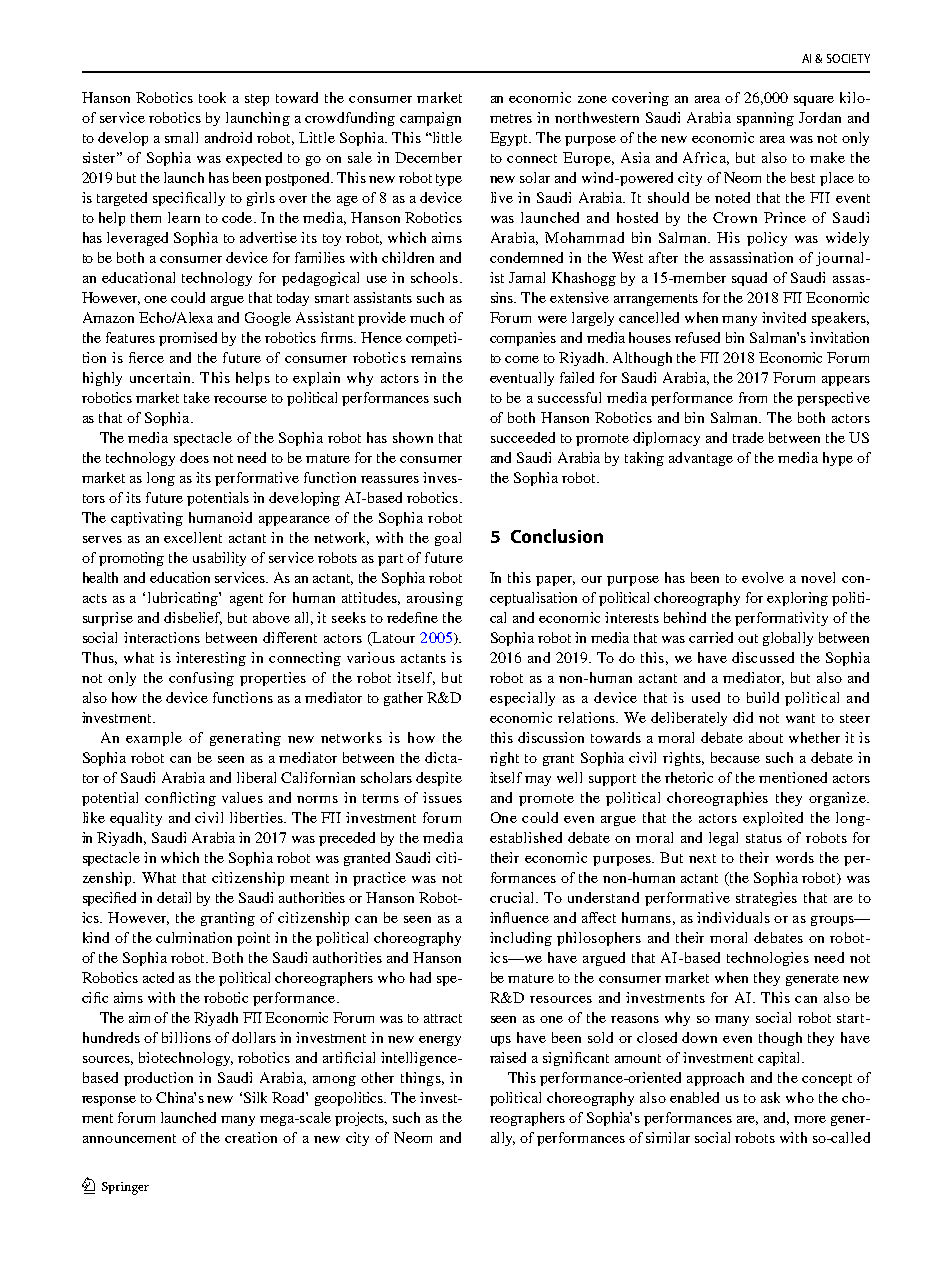 This screenshot has width=952, height=1265. What do you see at coordinates (422, 1079) in the screenshot?
I see `things` at bounding box center [422, 1079].
